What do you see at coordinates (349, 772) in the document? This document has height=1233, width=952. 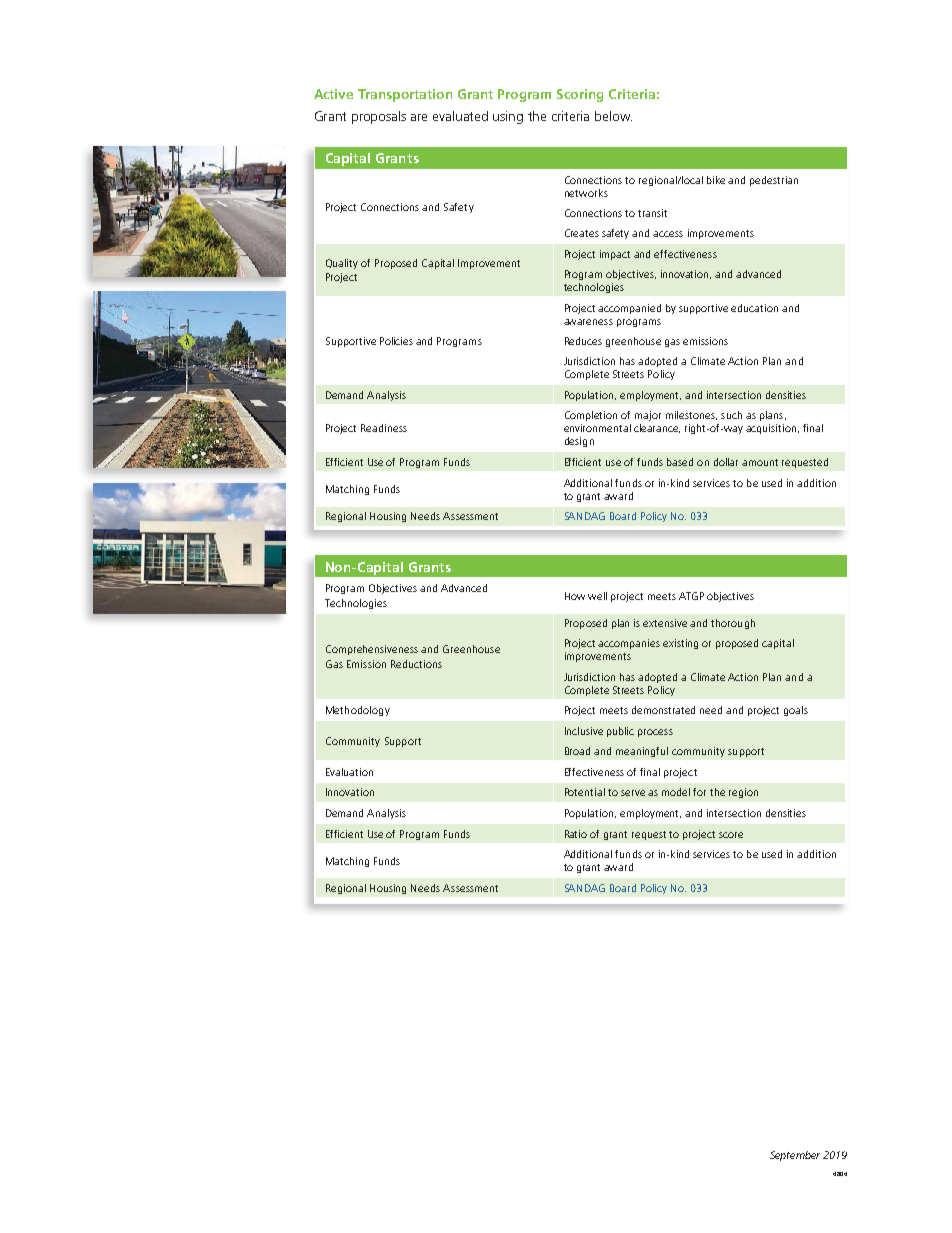 I see `Evaluation` at bounding box center [349, 772].
